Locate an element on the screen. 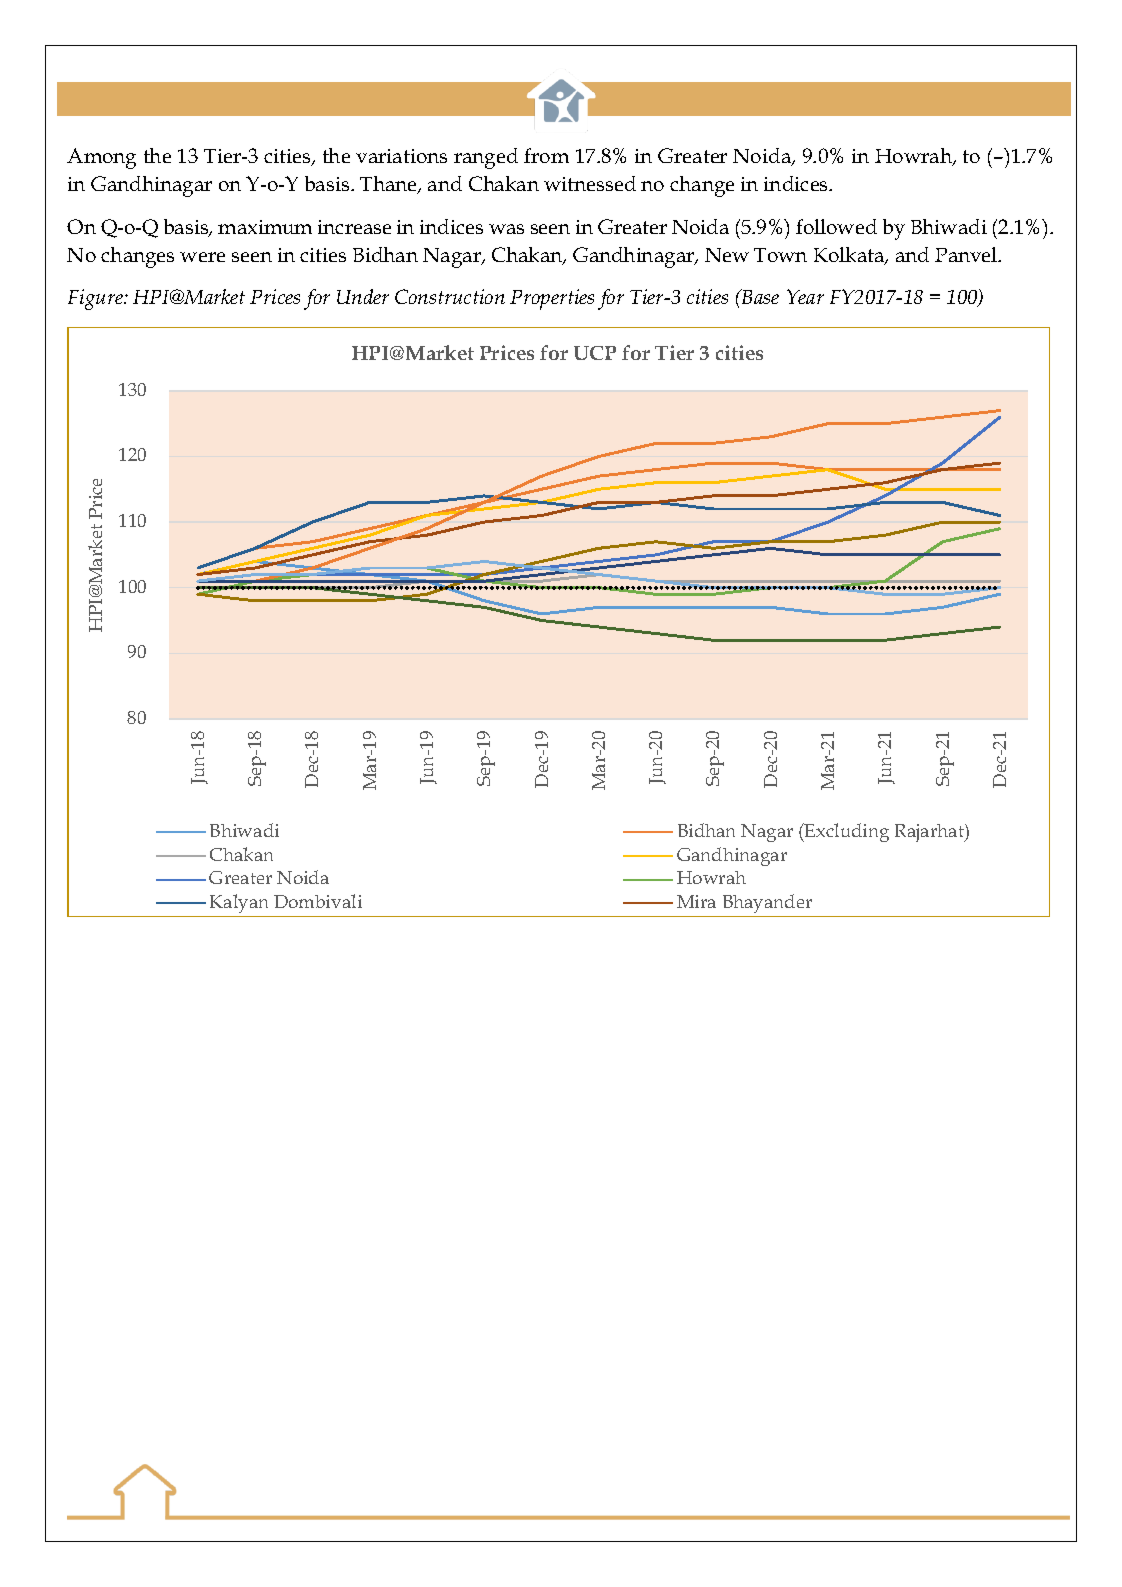  Figure is located at coordinates (97, 299).
